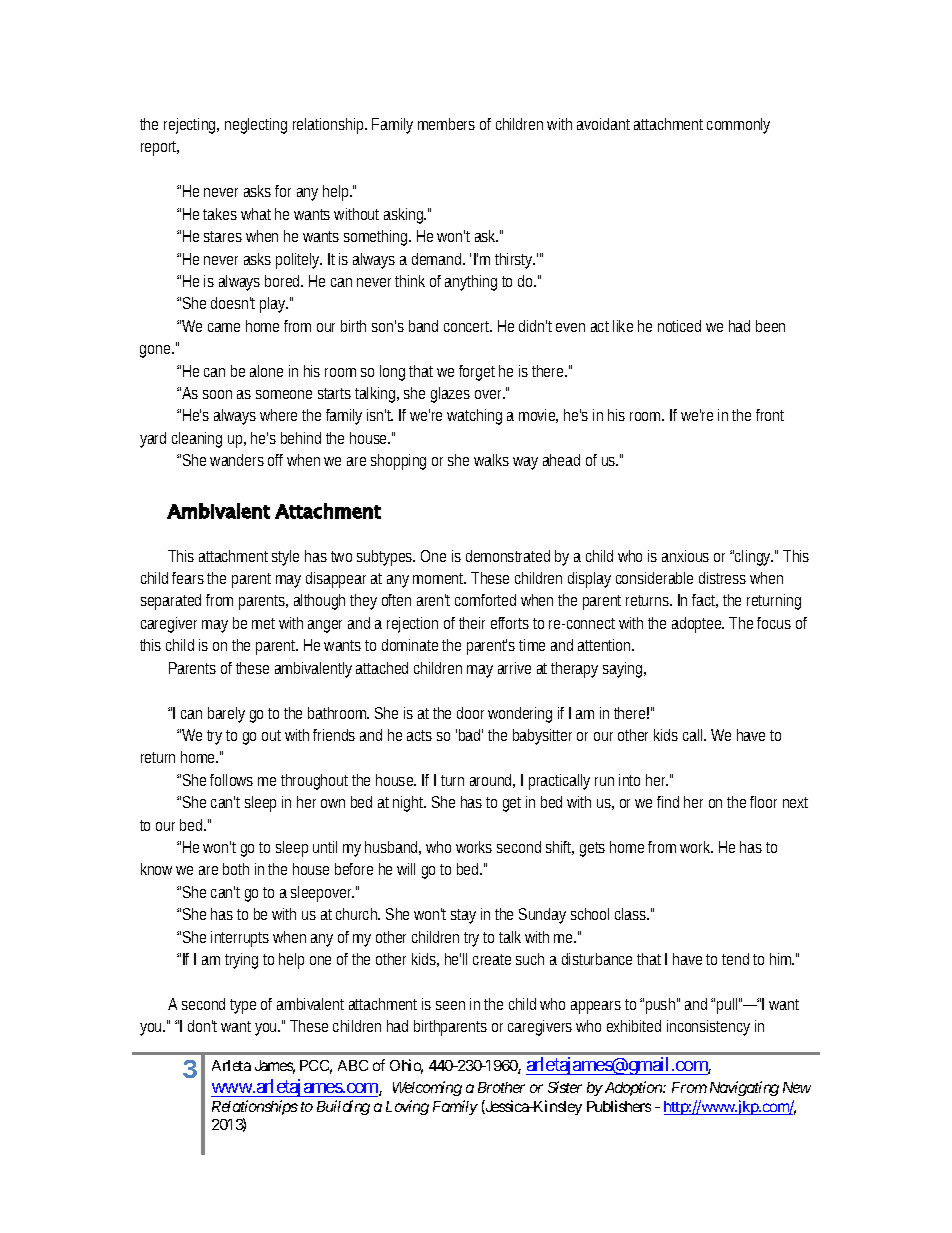 This screenshot has width=952, height=1233. I want to click on Welcoming, so click(427, 1088).
